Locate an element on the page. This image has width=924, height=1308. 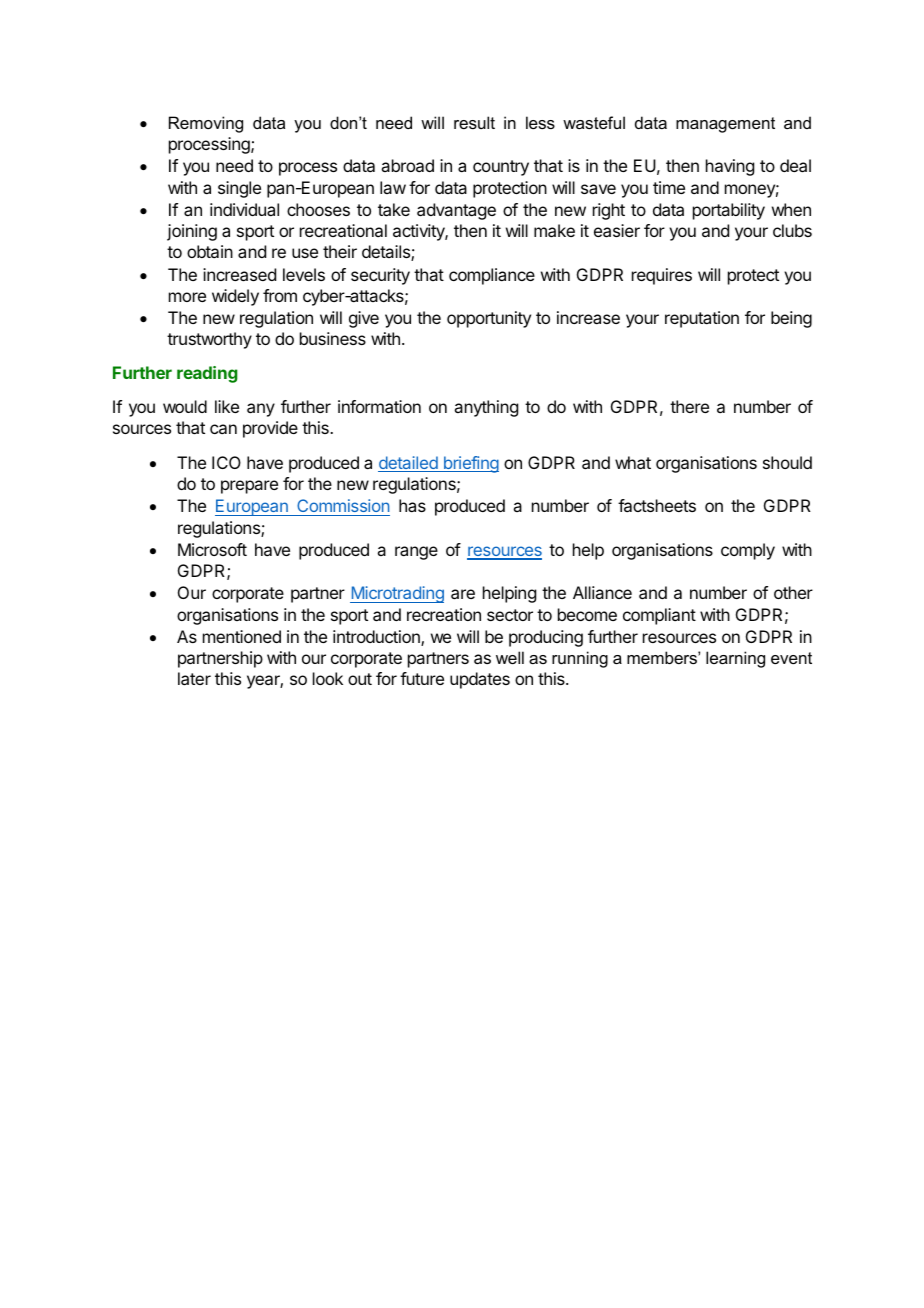
Removing is located at coordinates (206, 124).
